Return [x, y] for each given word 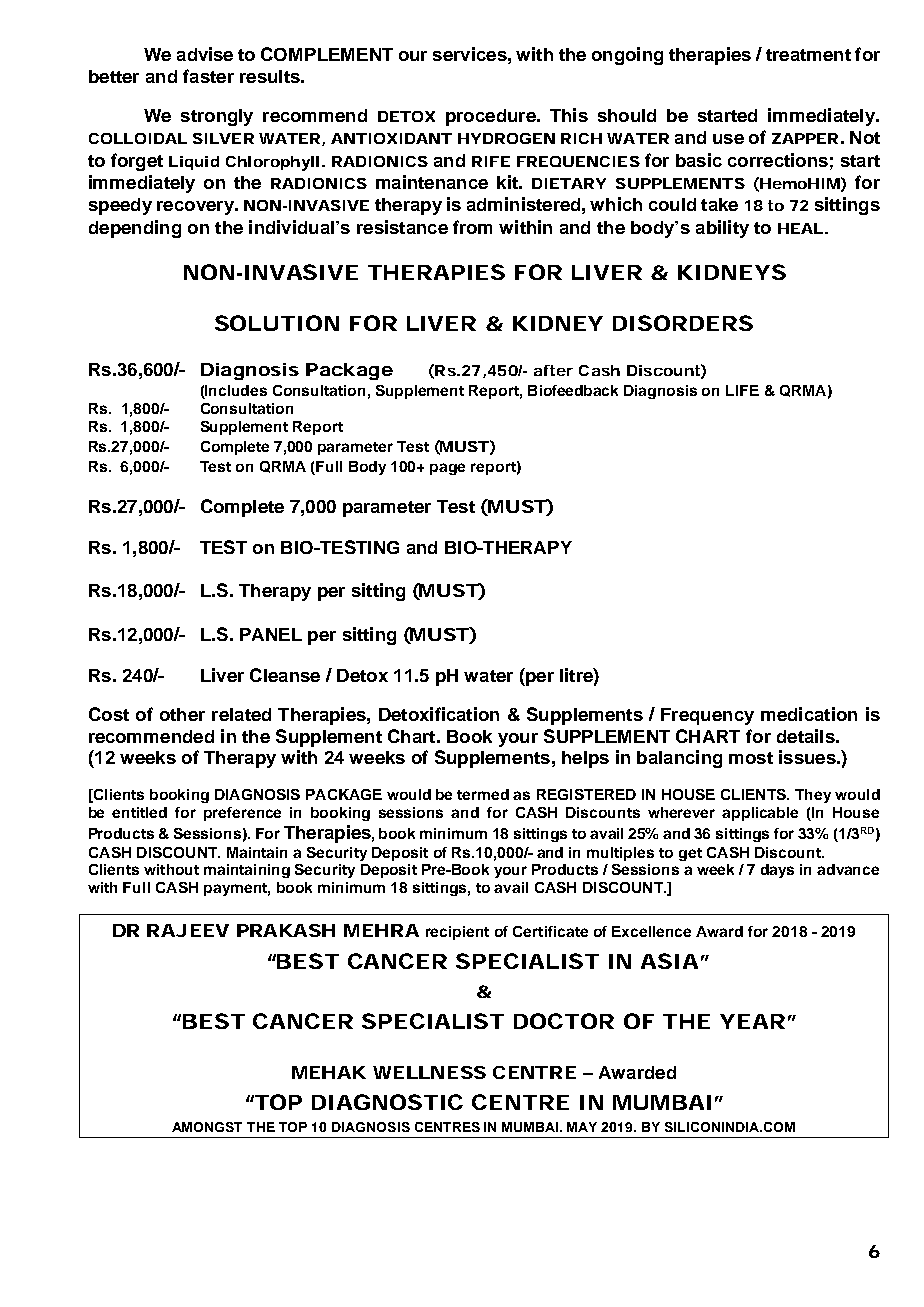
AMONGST [207, 1127]
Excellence [651, 931]
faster [208, 76]
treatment [808, 55]
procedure [492, 117]
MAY [582, 1127]
